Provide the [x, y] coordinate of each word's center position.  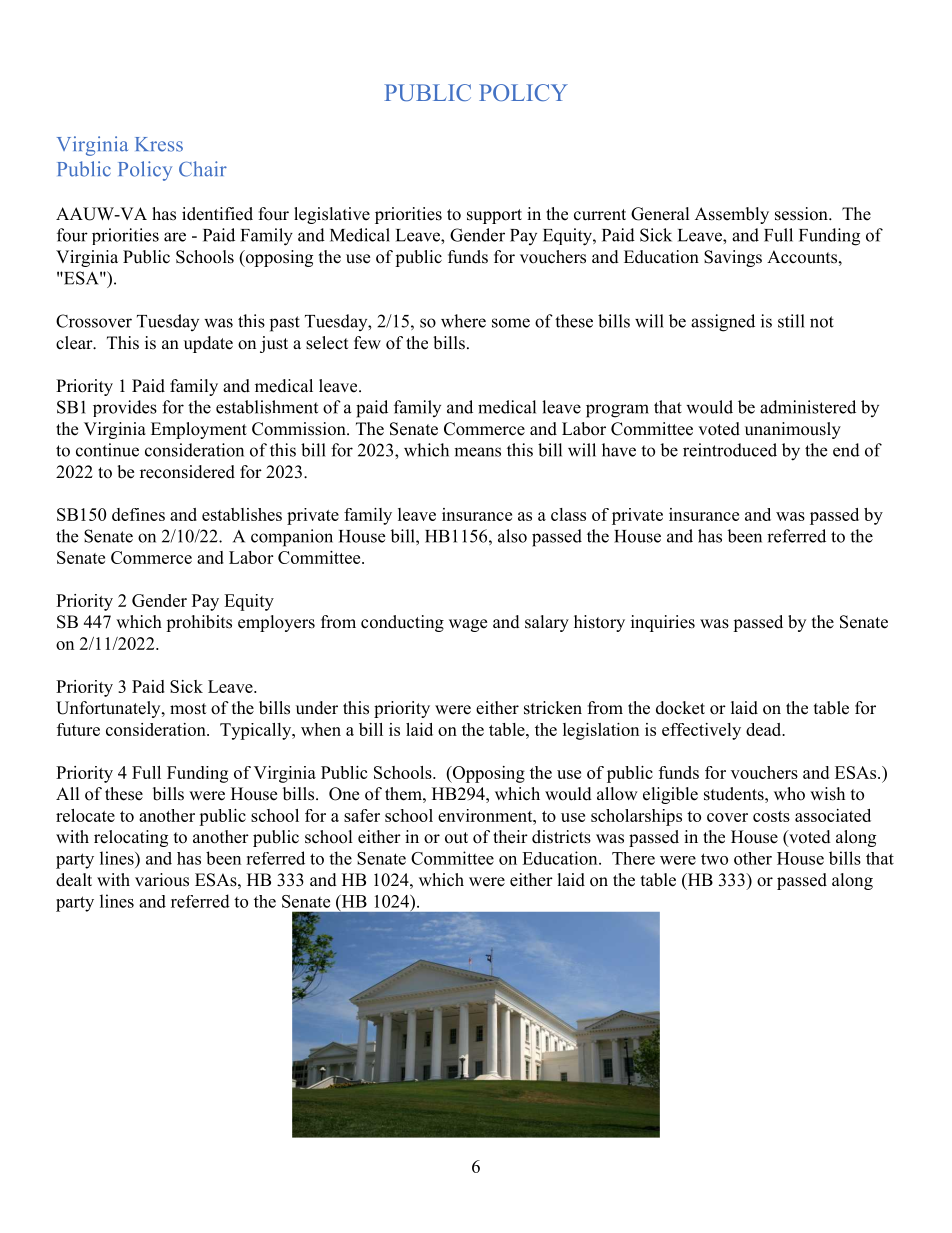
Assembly [732, 215]
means [477, 452]
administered [808, 407]
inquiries [663, 623]
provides [125, 408]
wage [468, 625]
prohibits [199, 623]
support [494, 216]
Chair [203, 169]
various [162, 880]
